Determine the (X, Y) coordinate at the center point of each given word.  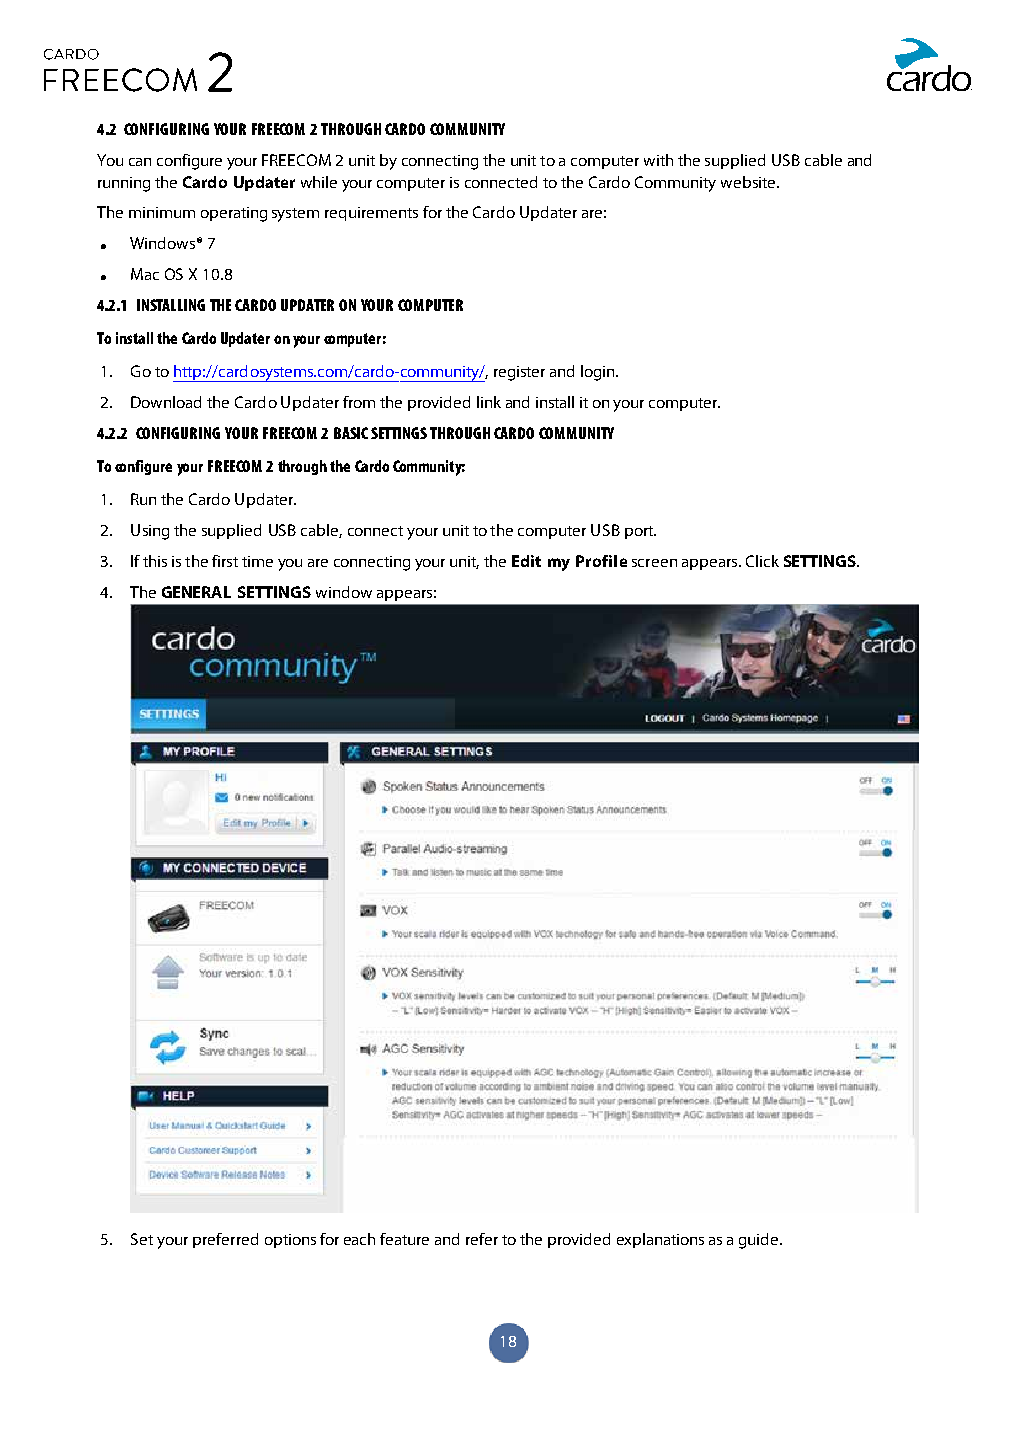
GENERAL (196, 592)
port (640, 532)
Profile (601, 561)
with (658, 160)
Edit (526, 561)
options (290, 1241)
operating (234, 214)
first (225, 561)
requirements (371, 214)
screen (654, 563)
